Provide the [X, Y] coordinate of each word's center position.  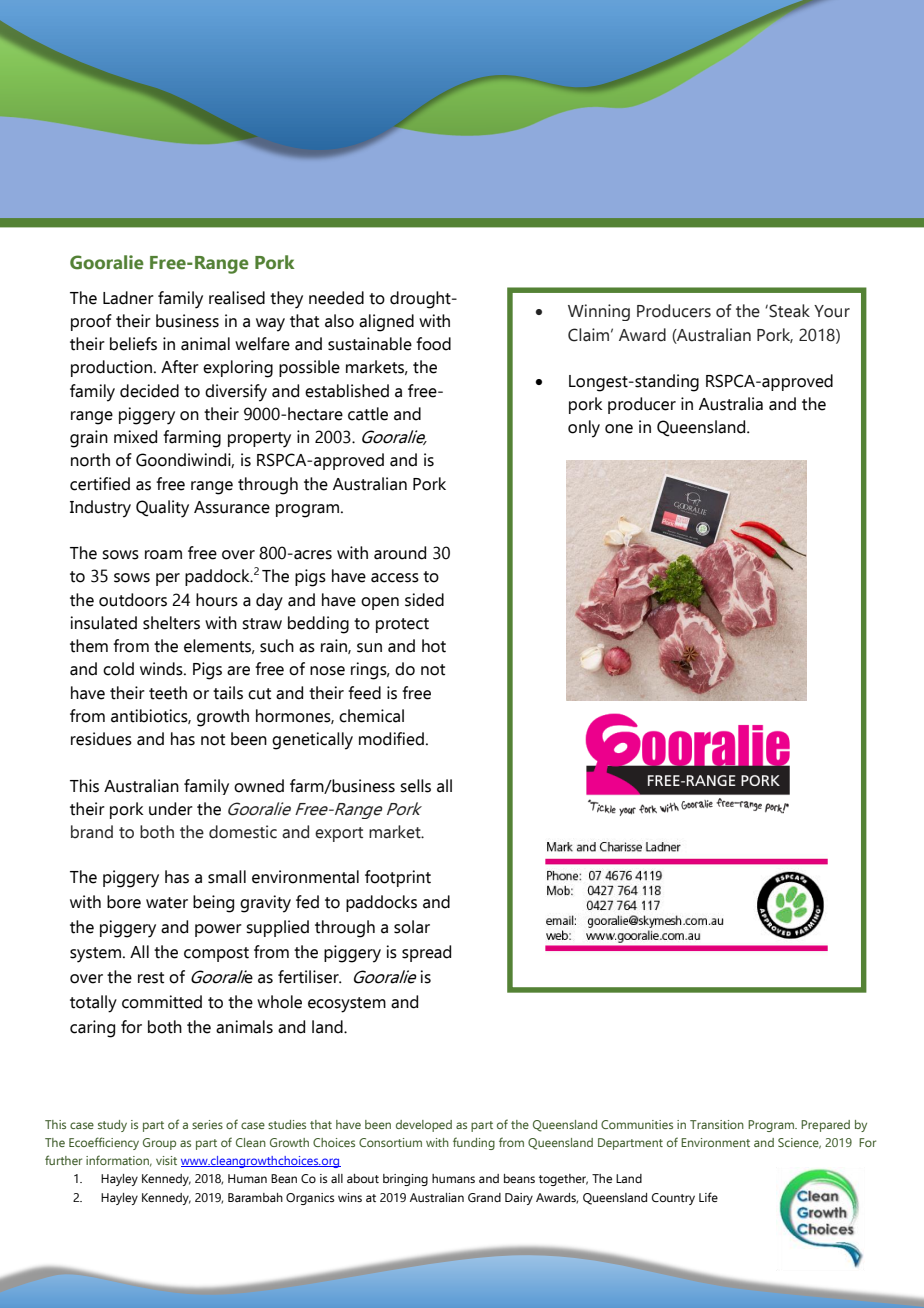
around [400, 553]
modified [391, 739]
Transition [717, 1124]
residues [101, 739]
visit [166, 1160]
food [433, 344]
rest [151, 978]
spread [426, 953]
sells [415, 786]
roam [163, 555]
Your [832, 311]
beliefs [133, 344]
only [584, 429]
